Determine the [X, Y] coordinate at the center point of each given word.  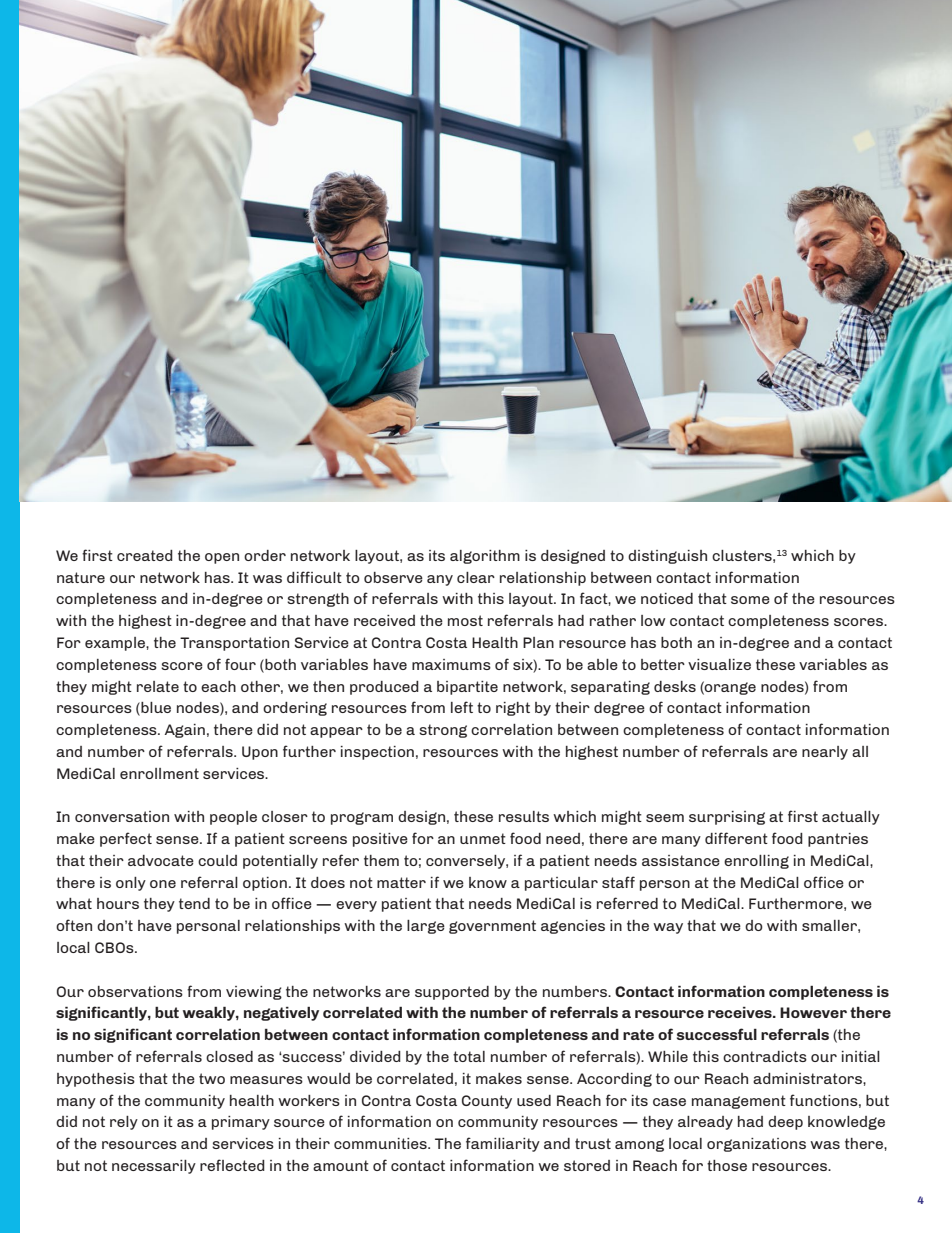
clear [476, 577]
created [145, 555]
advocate [161, 860]
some [750, 600]
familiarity [503, 1144]
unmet [483, 838]
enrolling [756, 862]
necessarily [154, 1167]
